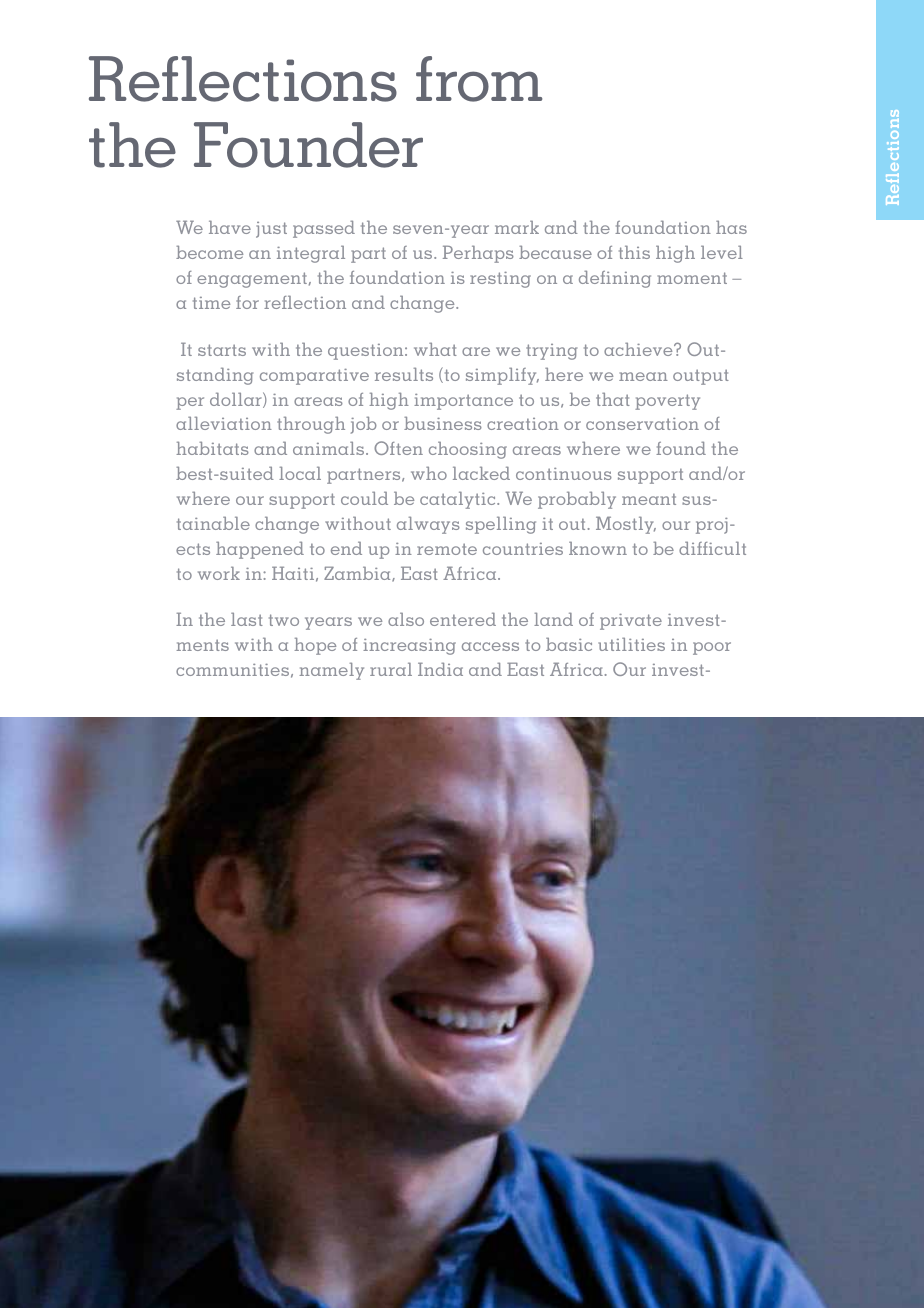 The height and width of the image is (1308, 924). Describe the element at coordinates (479, 79) in the image. I see `from` at that location.
